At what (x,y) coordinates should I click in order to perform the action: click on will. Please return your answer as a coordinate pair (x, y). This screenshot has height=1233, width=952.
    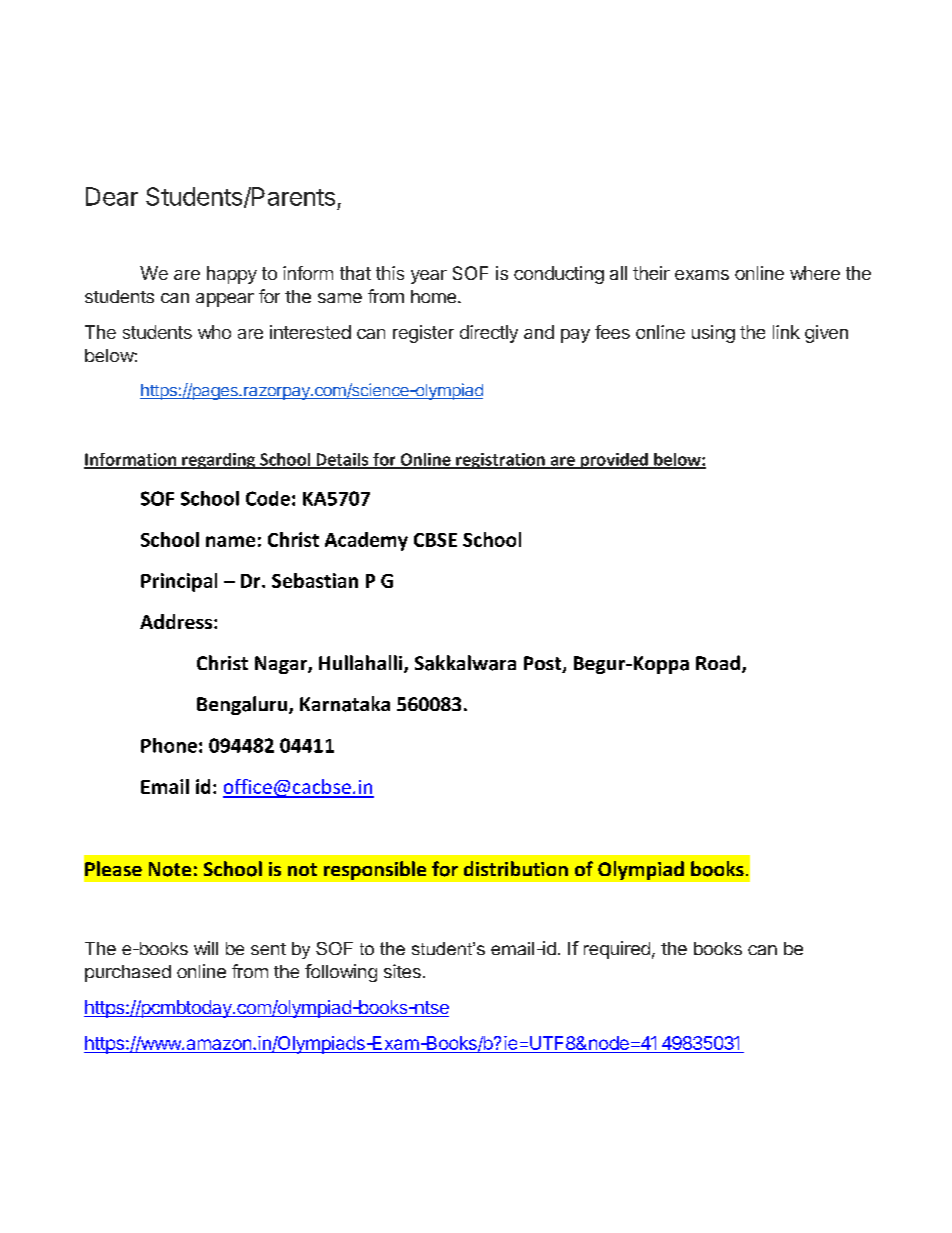
    Looking at the image, I should click on (206, 948).
